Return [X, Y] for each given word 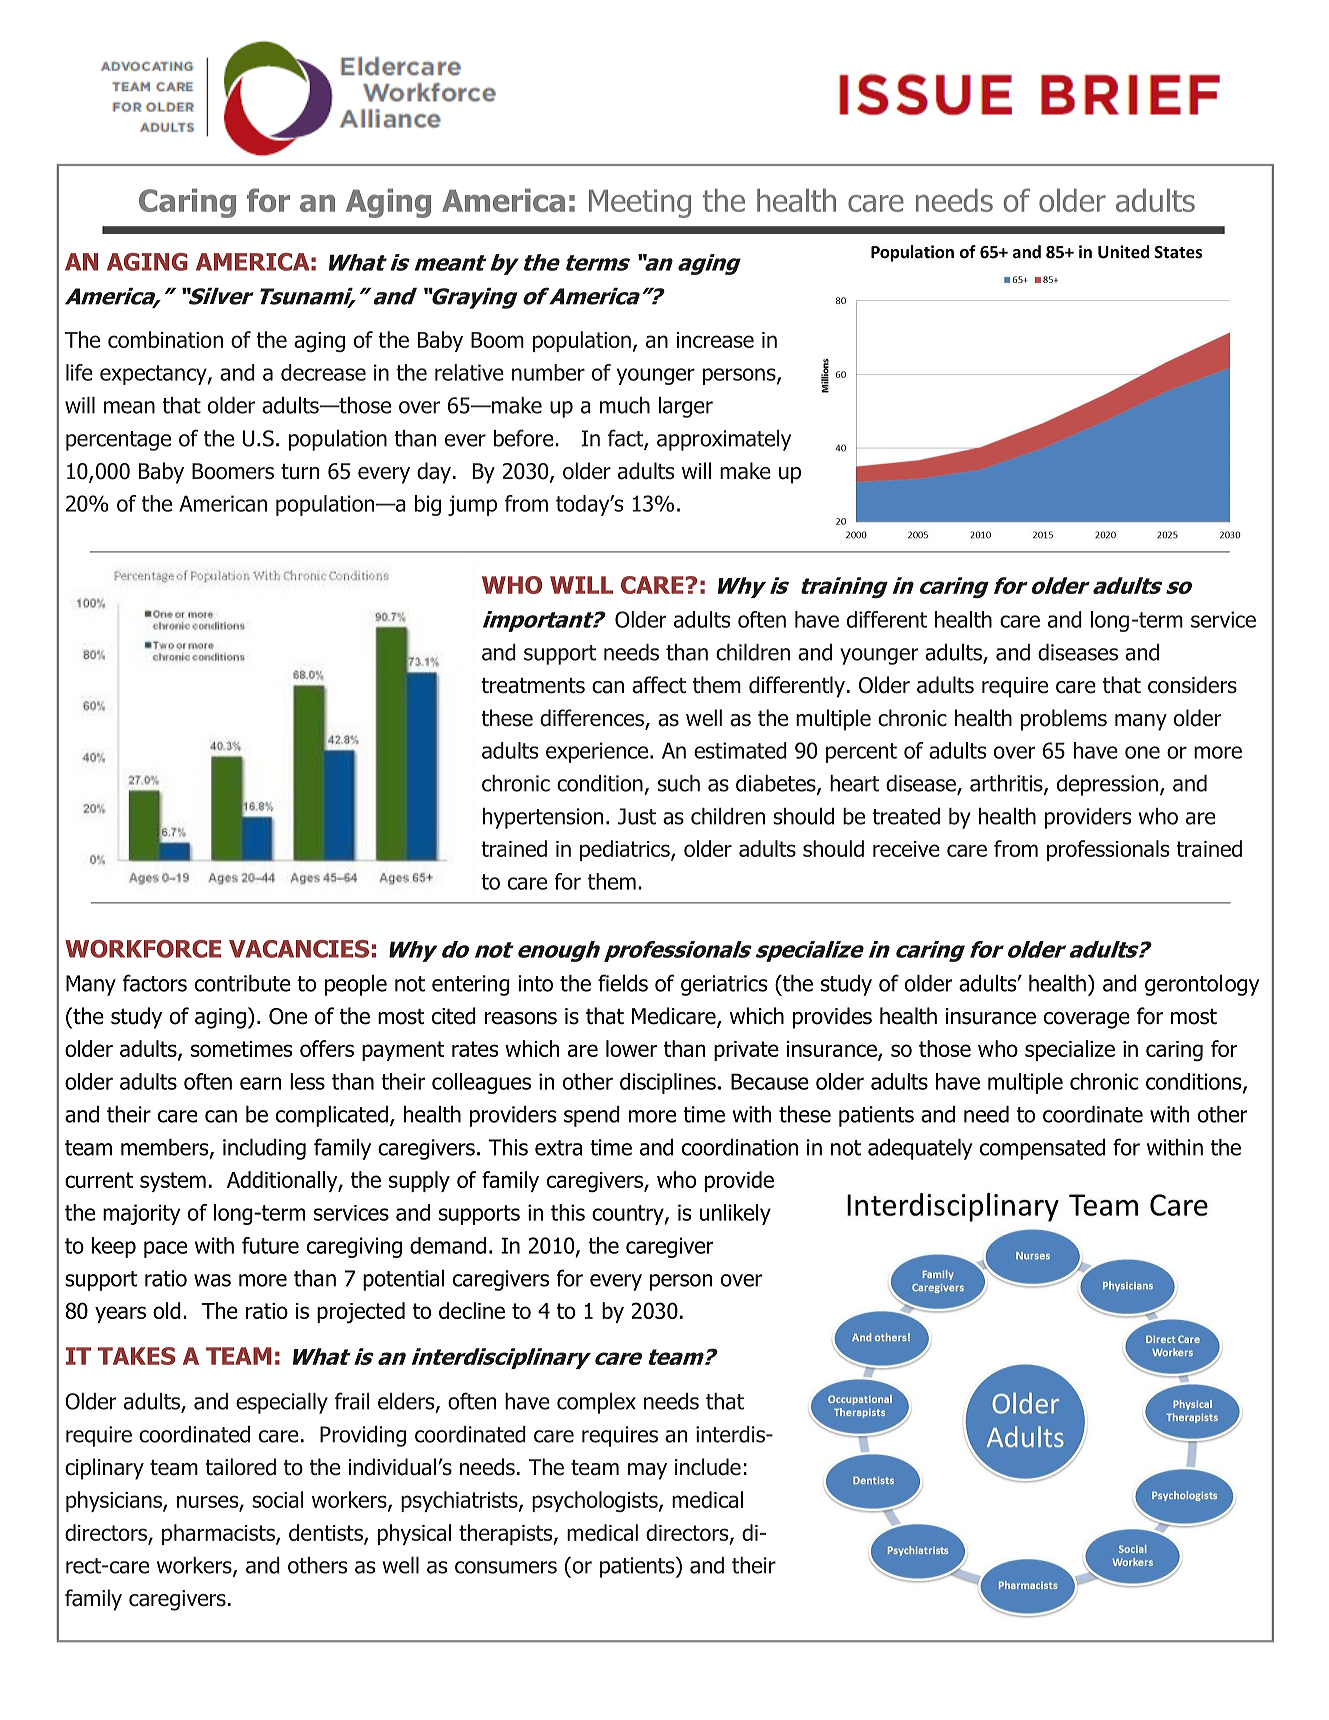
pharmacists [219, 1534]
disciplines [668, 1083]
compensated [1042, 1149]
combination [165, 339]
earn [261, 1083]
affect [659, 685]
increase [715, 340]
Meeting [640, 203]
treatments [533, 686]
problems [1064, 720]
